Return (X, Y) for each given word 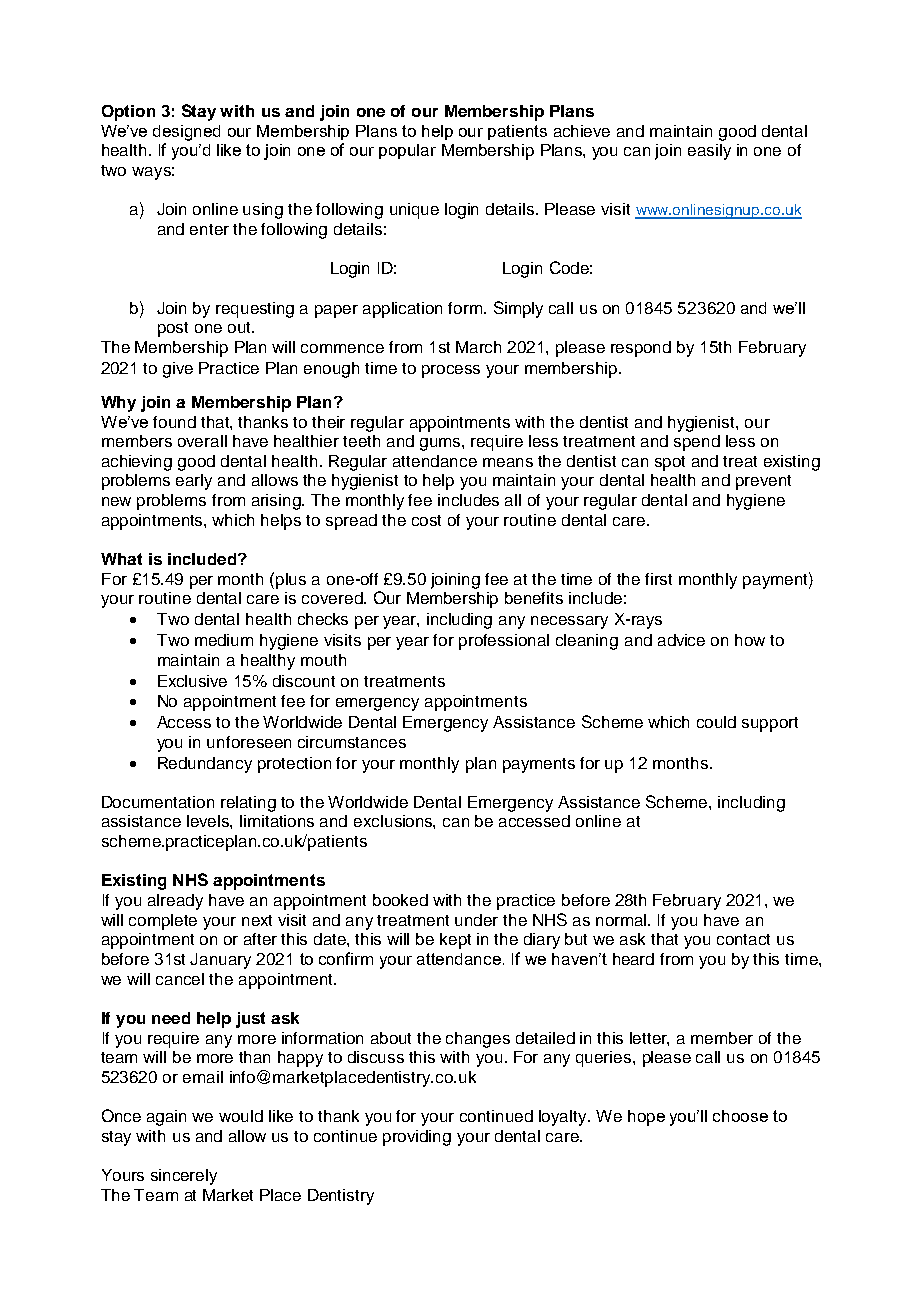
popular (407, 151)
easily (709, 152)
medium (224, 640)
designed (186, 133)
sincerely (184, 1177)
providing (417, 1138)
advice (681, 640)
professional (504, 642)
